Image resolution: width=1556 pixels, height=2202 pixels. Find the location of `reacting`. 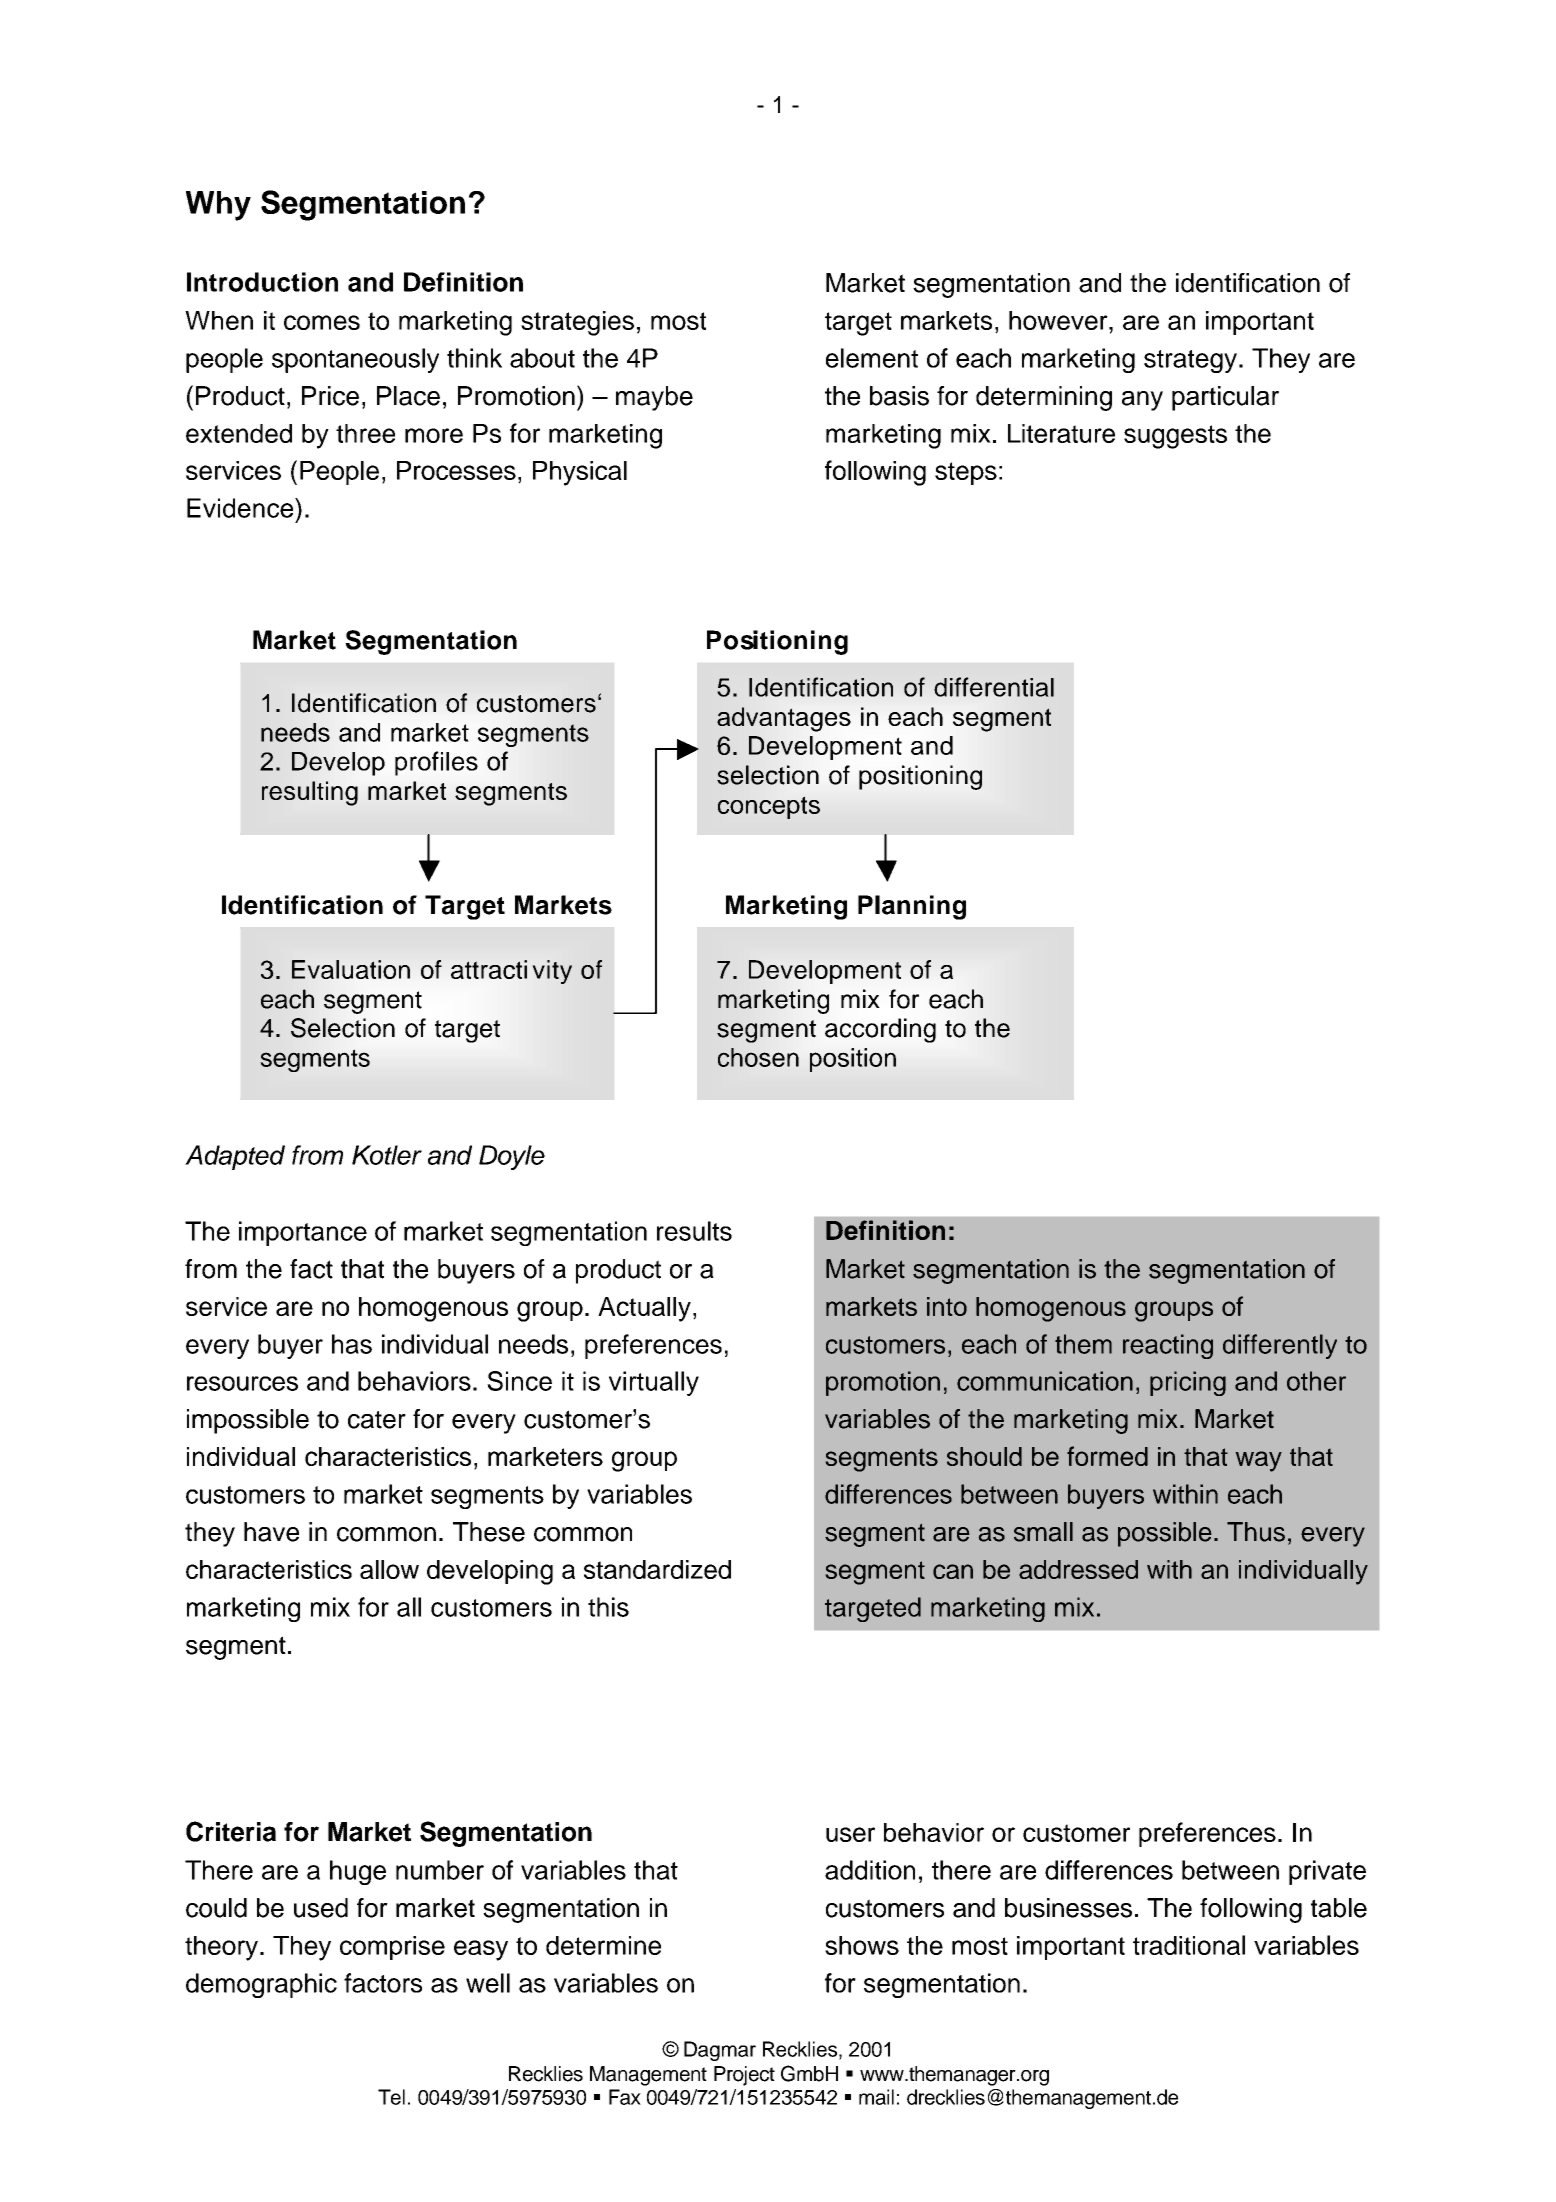

reacting is located at coordinates (1168, 1346).
